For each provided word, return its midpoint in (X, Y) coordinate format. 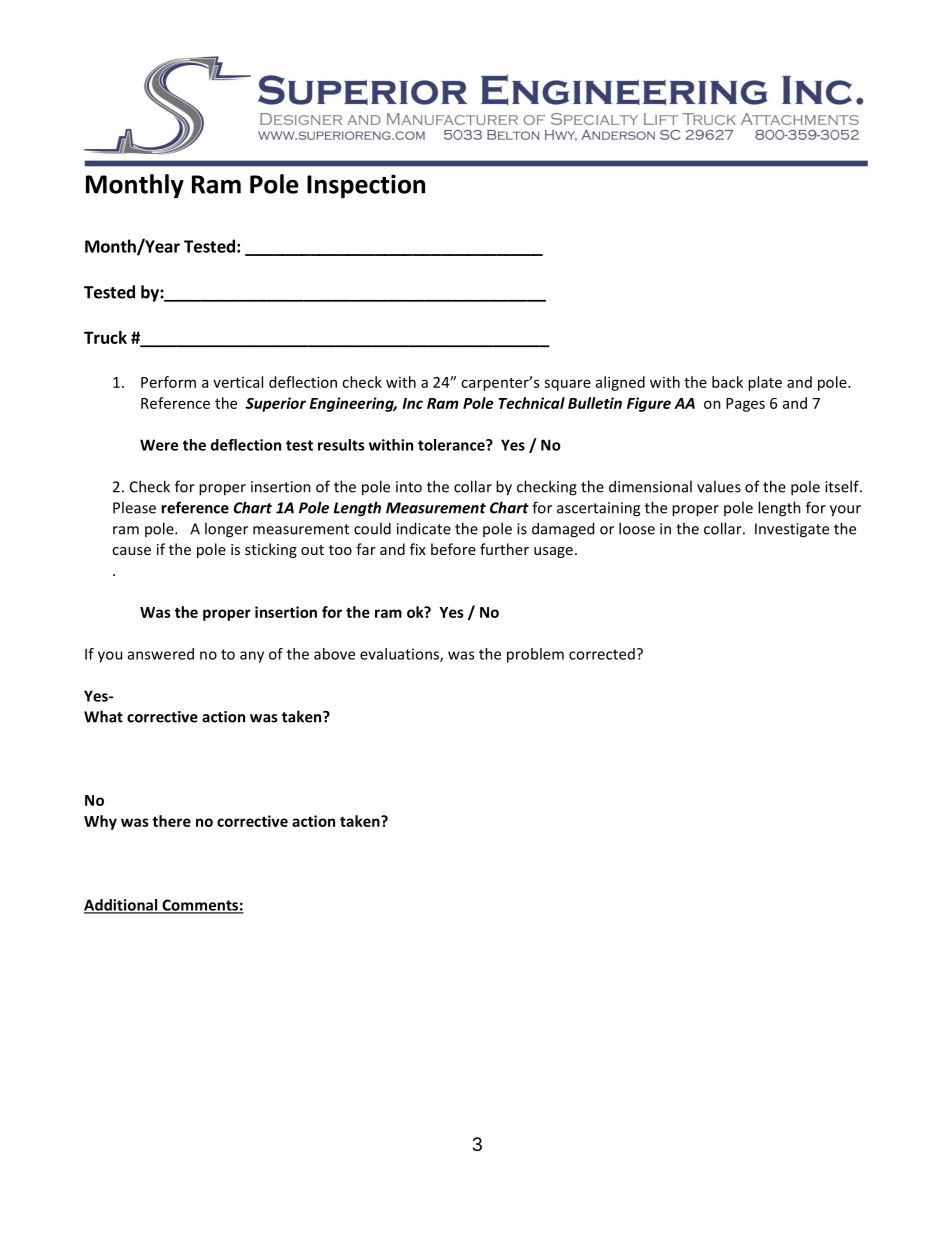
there (171, 821)
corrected (602, 654)
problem (535, 655)
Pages (745, 405)
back (727, 382)
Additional (122, 906)
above (334, 654)
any (252, 657)
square (567, 385)
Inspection (366, 186)
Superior (275, 404)
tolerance (452, 445)
